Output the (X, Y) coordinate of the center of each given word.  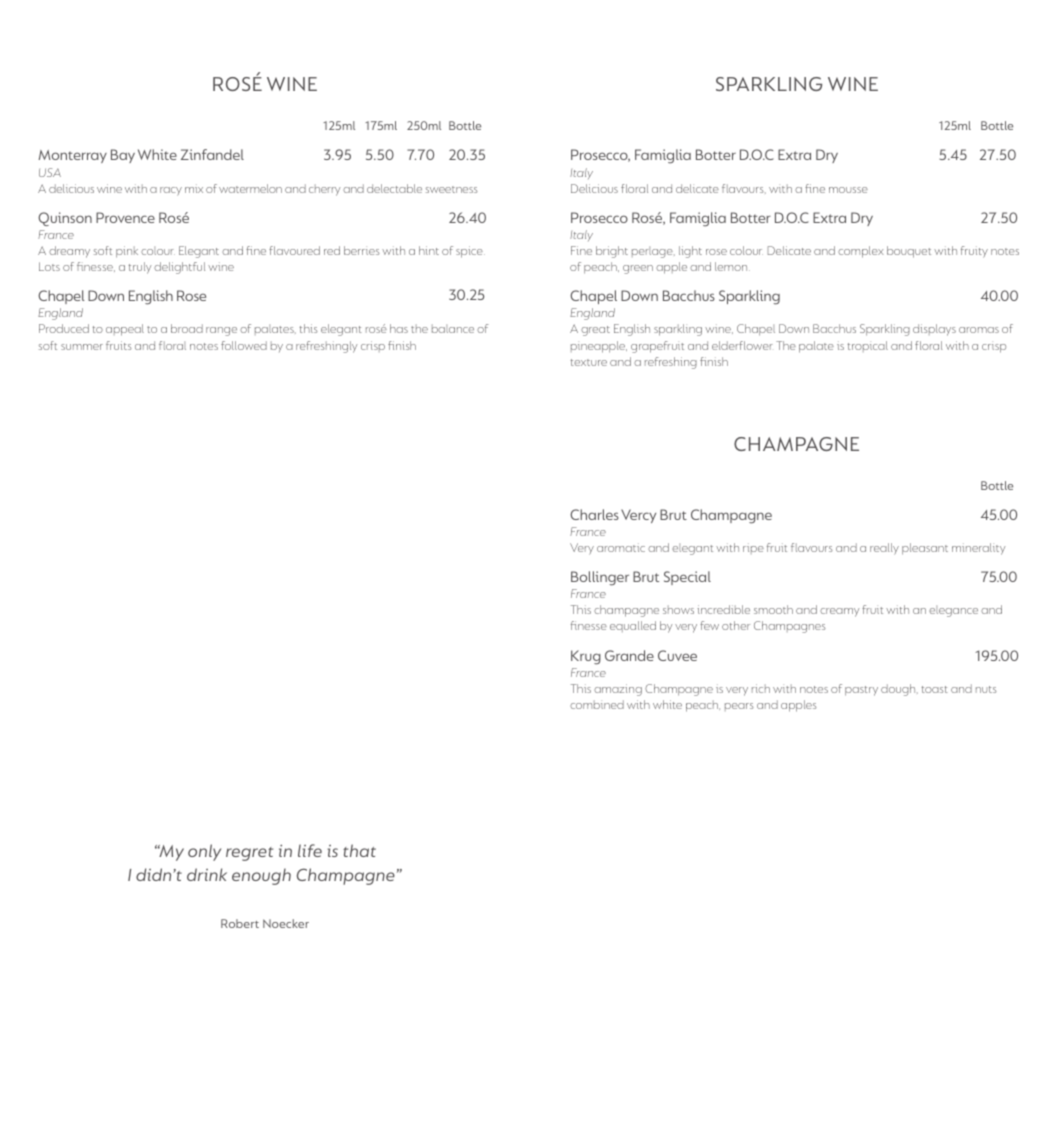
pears (739, 707)
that (359, 850)
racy (171, 191)
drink (207, 874)
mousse (848, 190)
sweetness (452, 189)
